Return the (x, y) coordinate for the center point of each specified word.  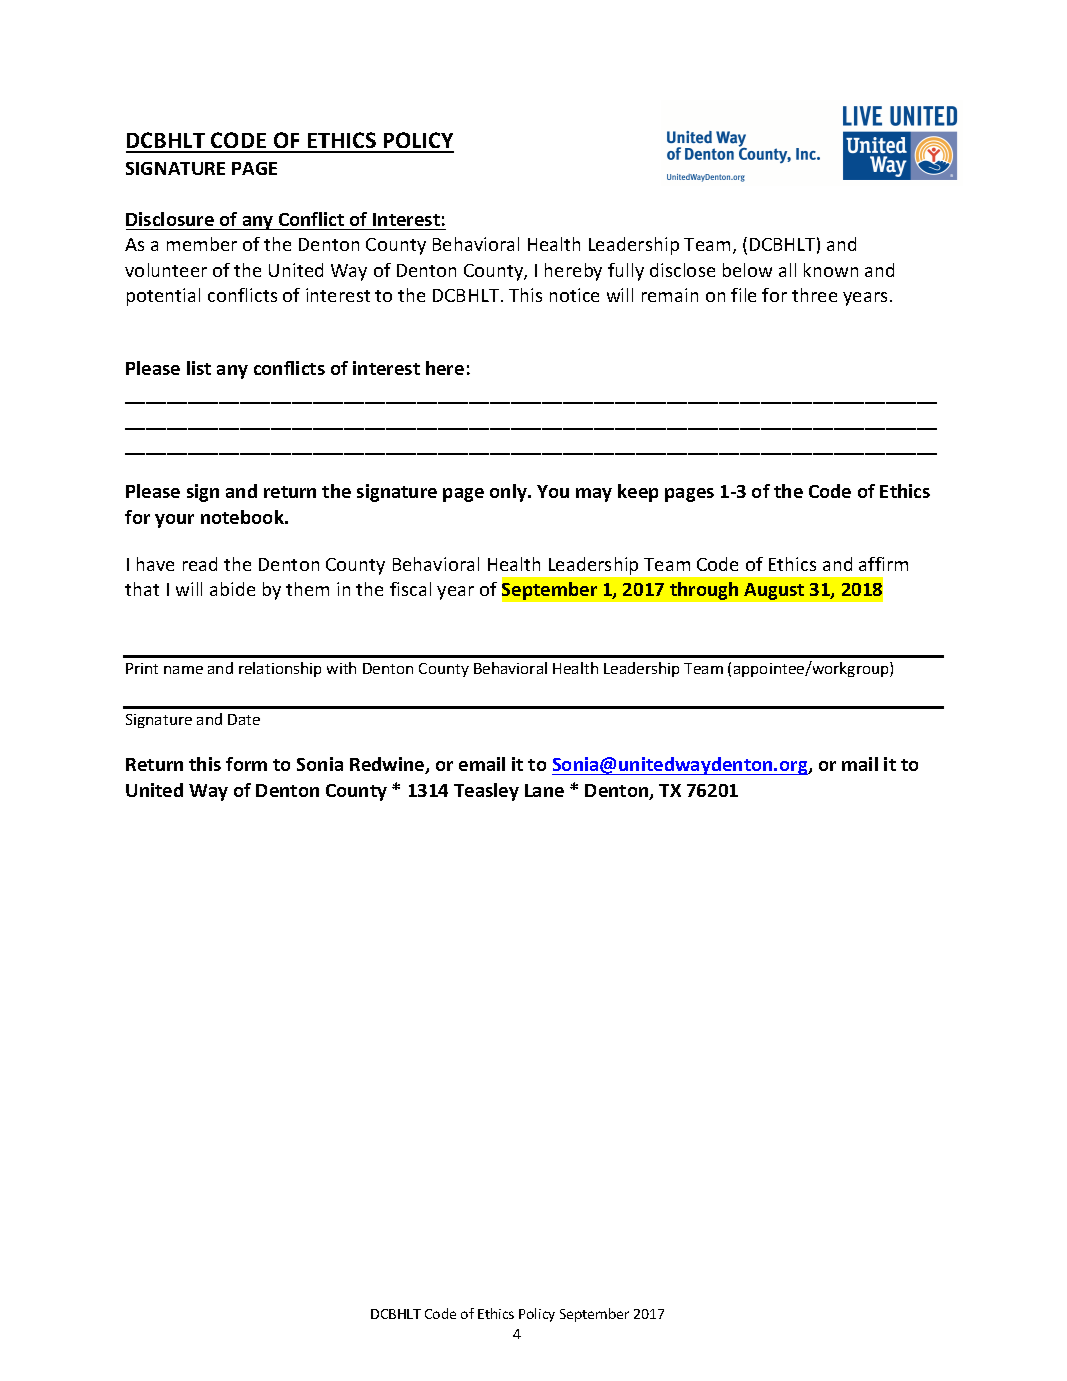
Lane (544, 790)
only (509, 493)
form (246, 764)
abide (232, 589)
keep (638, 493)
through (704, 591)
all (787, 270)
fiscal (410, 589)
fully (626, 272)
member (202, 244)
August (774, 591)
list (199, 368)
